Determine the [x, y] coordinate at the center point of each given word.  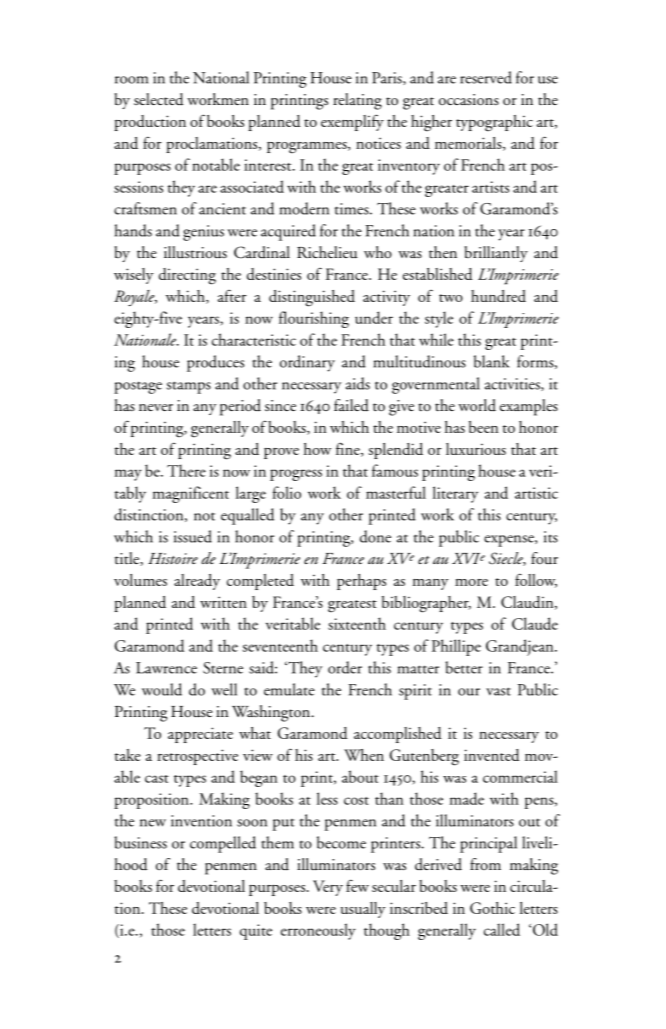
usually [363, 910]
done [375, 536]
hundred [498, 296]
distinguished [312, 298]
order [345, 667]
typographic [494, 123]
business [140, 842]
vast [498, 691]
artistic [536, 493]
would [162, 689]
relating [357, 101]
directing [187, 276]
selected [159, 99]
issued [193, 536]
